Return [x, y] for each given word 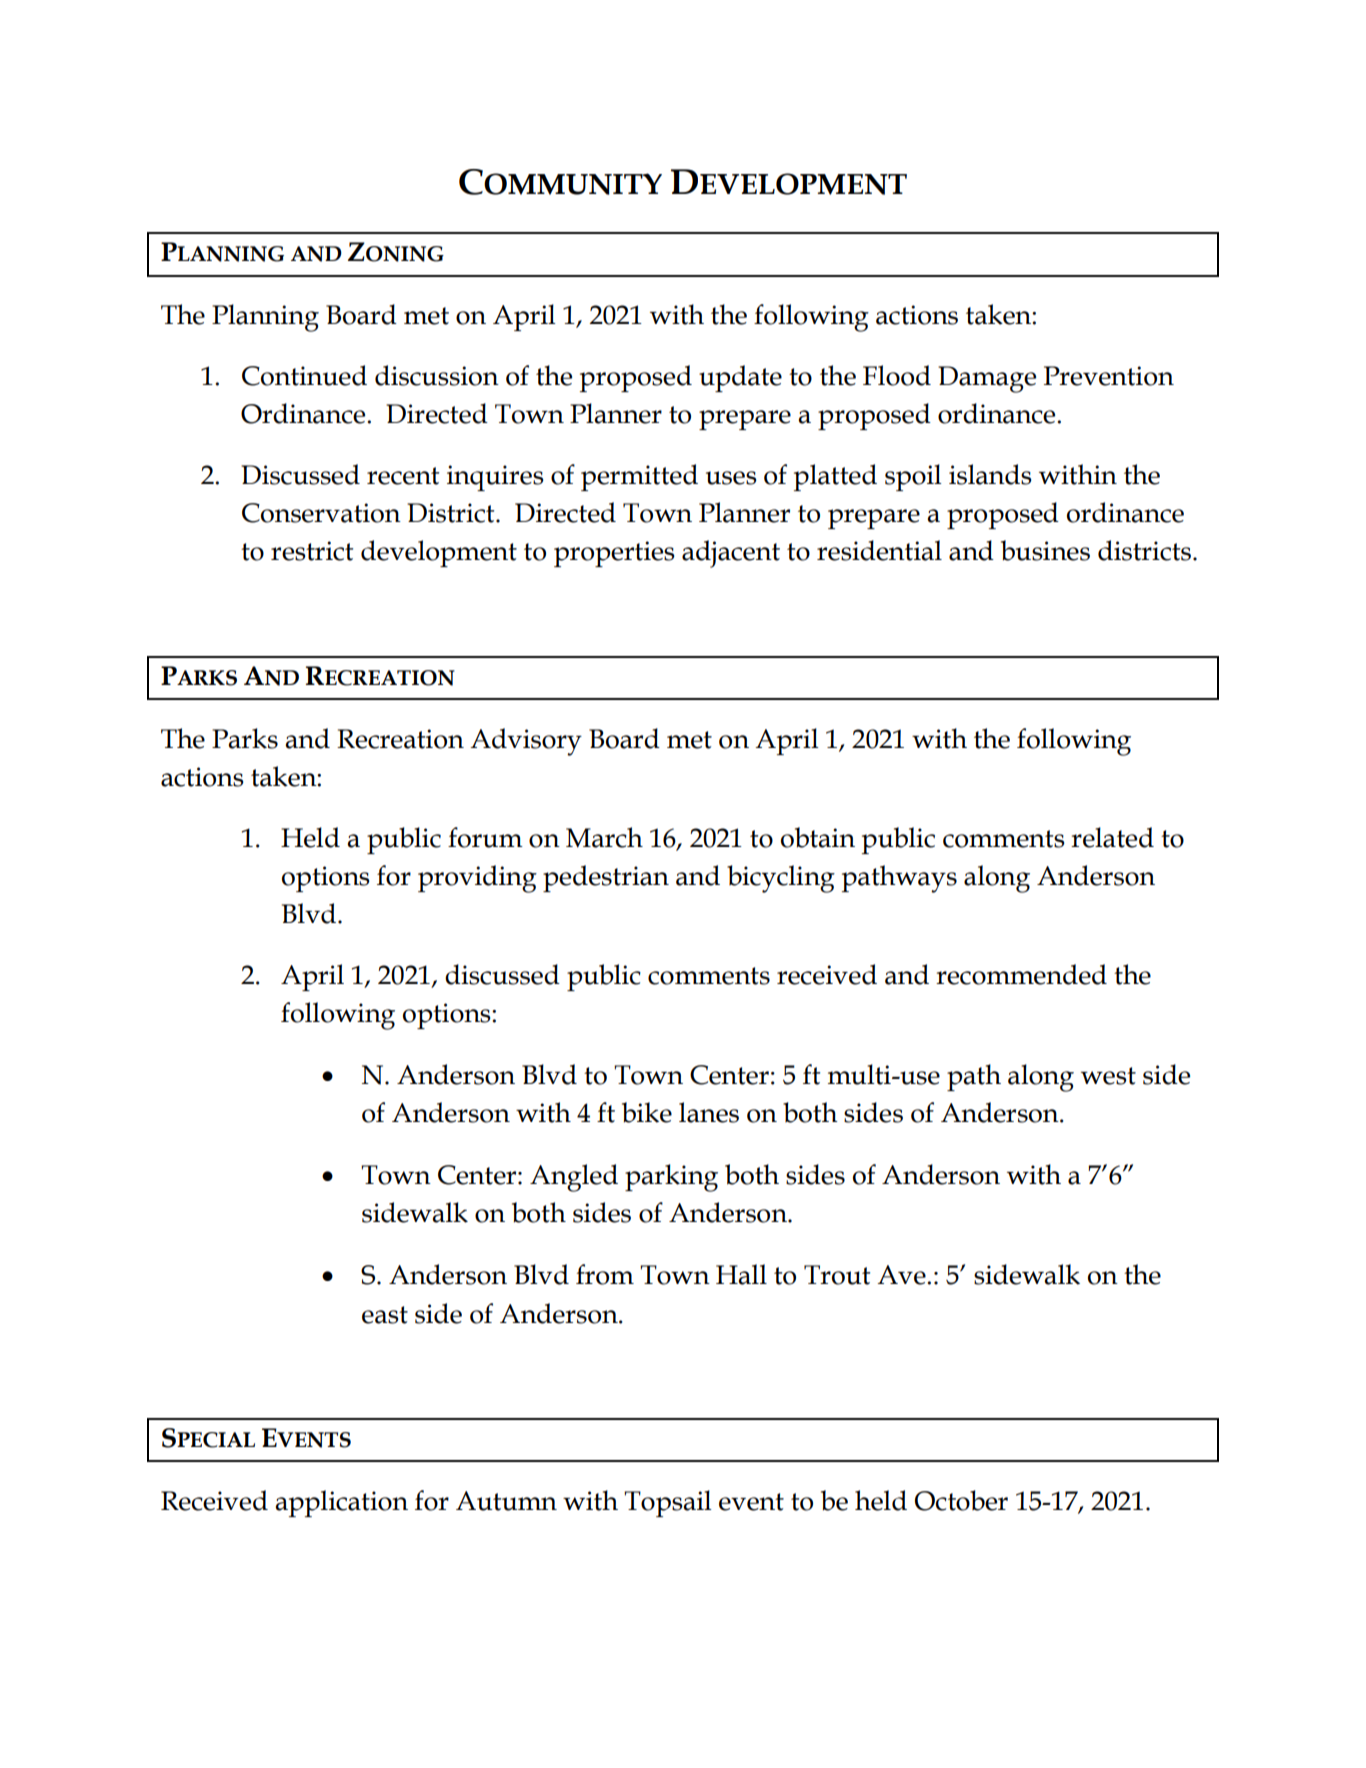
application [341, 1503]
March [604, 837]
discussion [437, 375]
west [1108, 1076]
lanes [709, 1112]
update [740, 378]
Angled [574, 1178]
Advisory [526, 742]
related [1112, 837]
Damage [987, 379]
